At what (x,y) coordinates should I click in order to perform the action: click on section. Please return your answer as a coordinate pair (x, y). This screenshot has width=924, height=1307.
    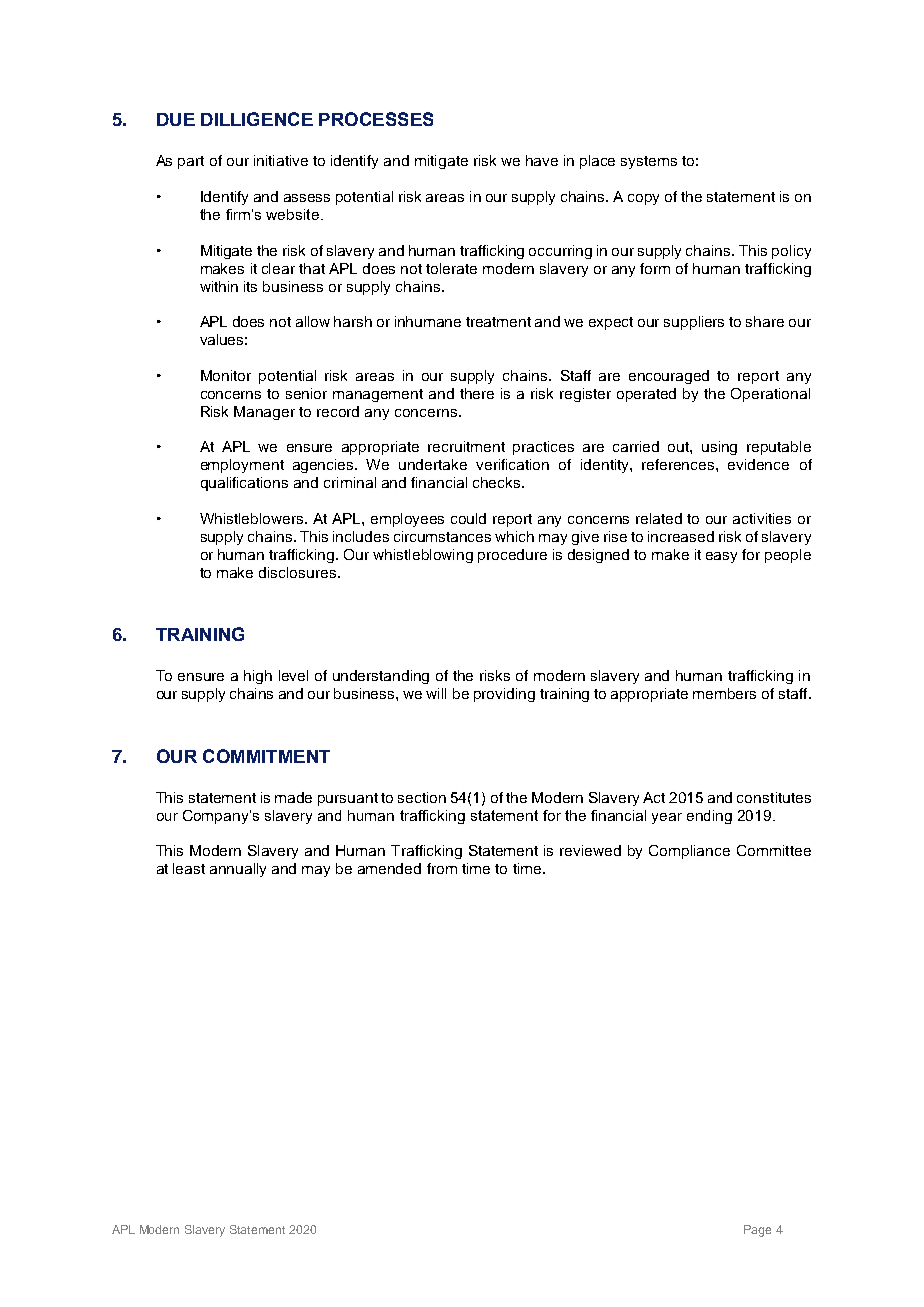
    Looking at the image, I should click on (422, 797).
